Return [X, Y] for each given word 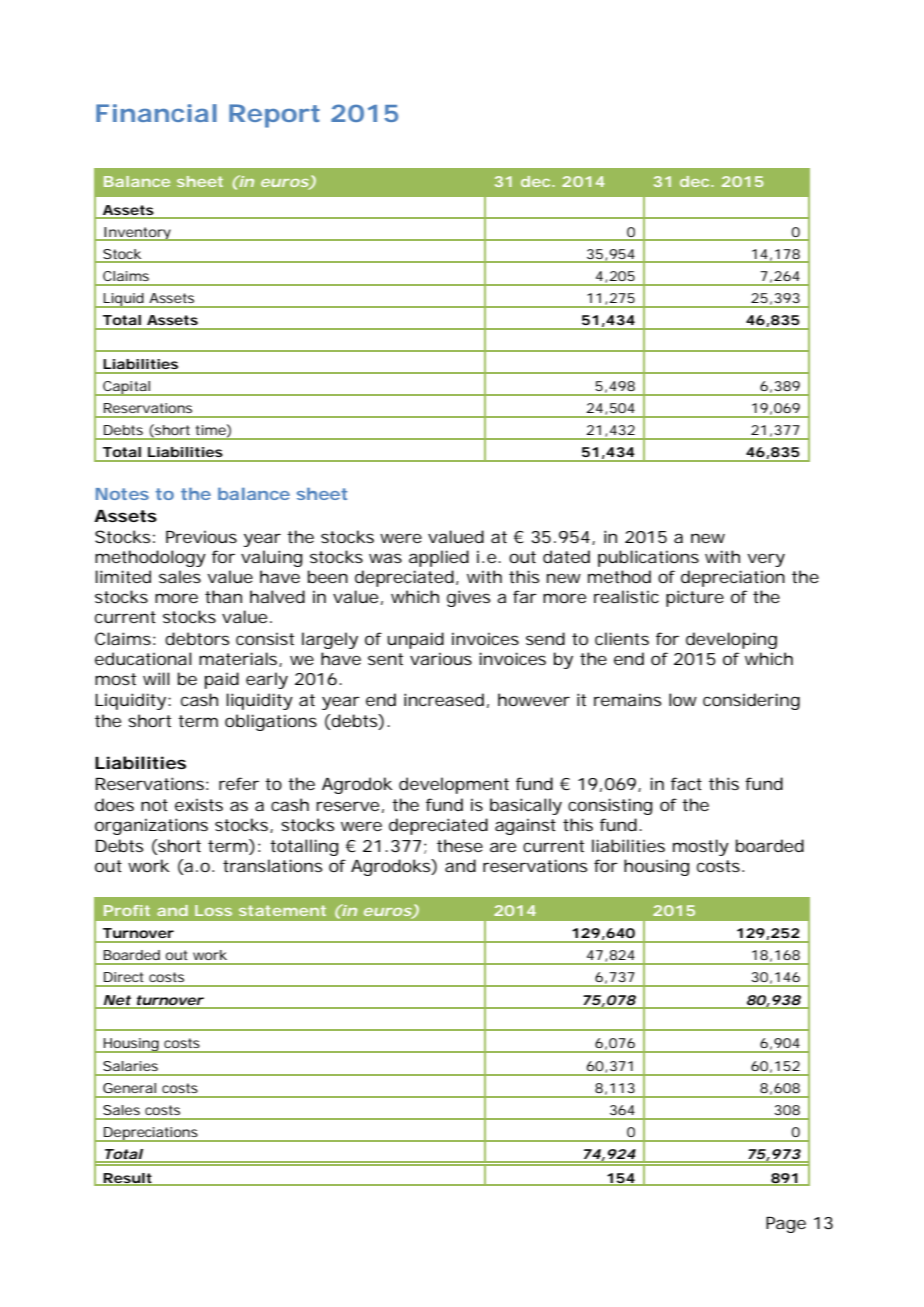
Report [274, 116]
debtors [197, 638]
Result [129, 1179]
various [441, 658]
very [766, 560]
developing [731, 640]
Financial [156, 113]
